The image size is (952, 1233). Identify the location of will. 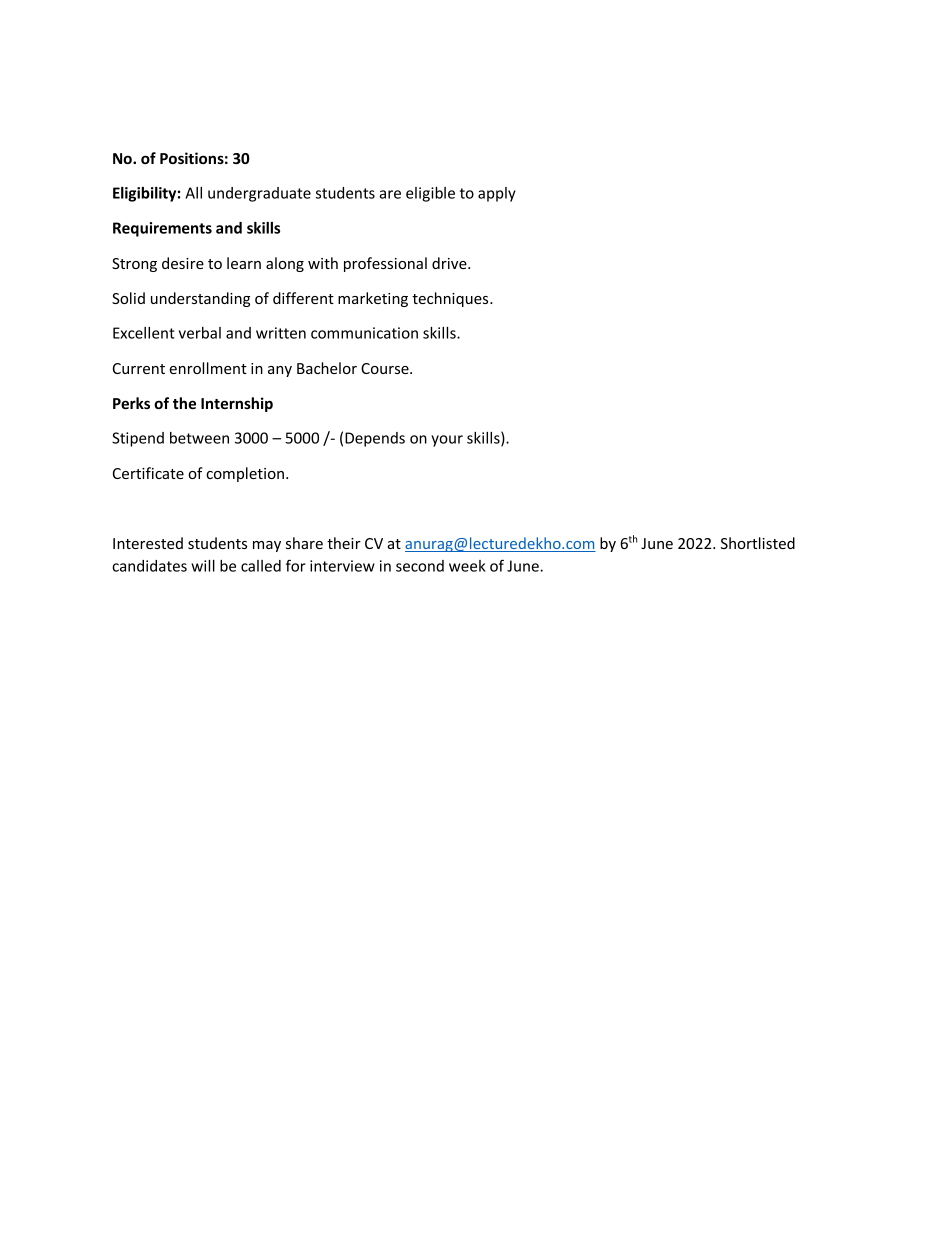
(203, 566).
